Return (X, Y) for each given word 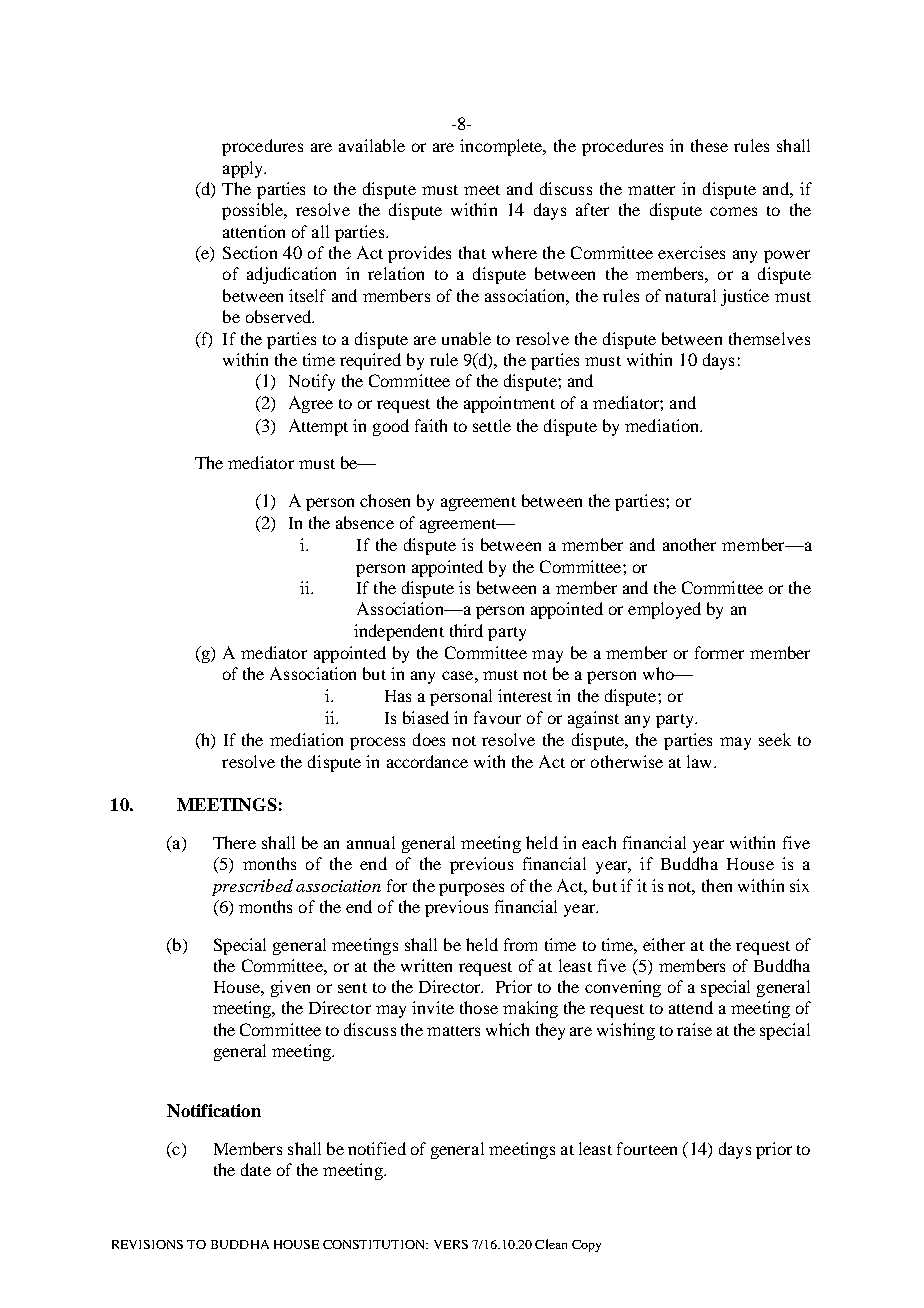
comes (733, 211)
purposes (471, 889)
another (689, 544)
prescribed (252, 887)
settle (492, 425)
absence (365, 522)
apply (244, 169)
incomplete (502, 147)
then (717, 885)
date (256, 1169)
